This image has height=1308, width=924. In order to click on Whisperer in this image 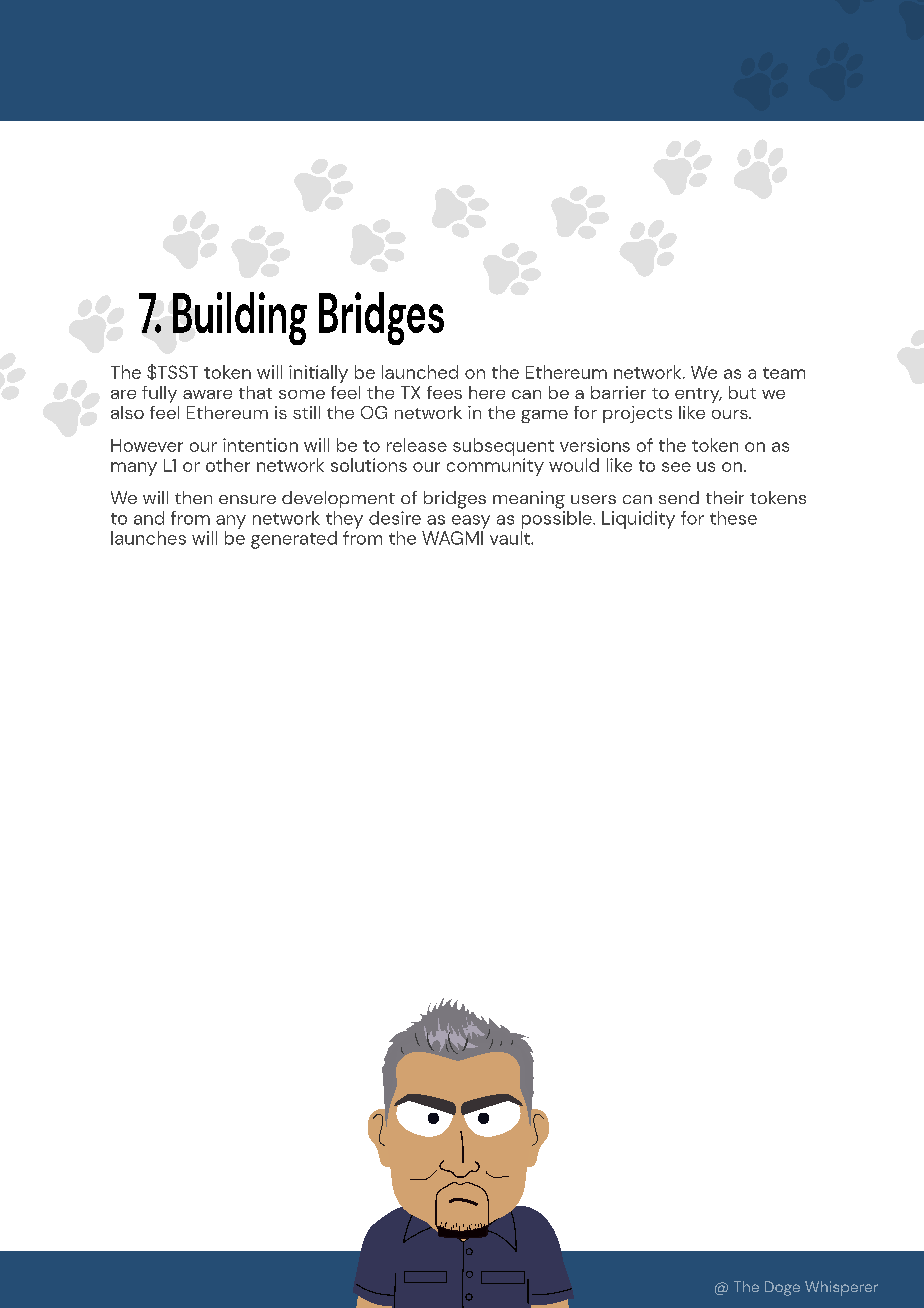, I will do `click(841, 1288)`.
